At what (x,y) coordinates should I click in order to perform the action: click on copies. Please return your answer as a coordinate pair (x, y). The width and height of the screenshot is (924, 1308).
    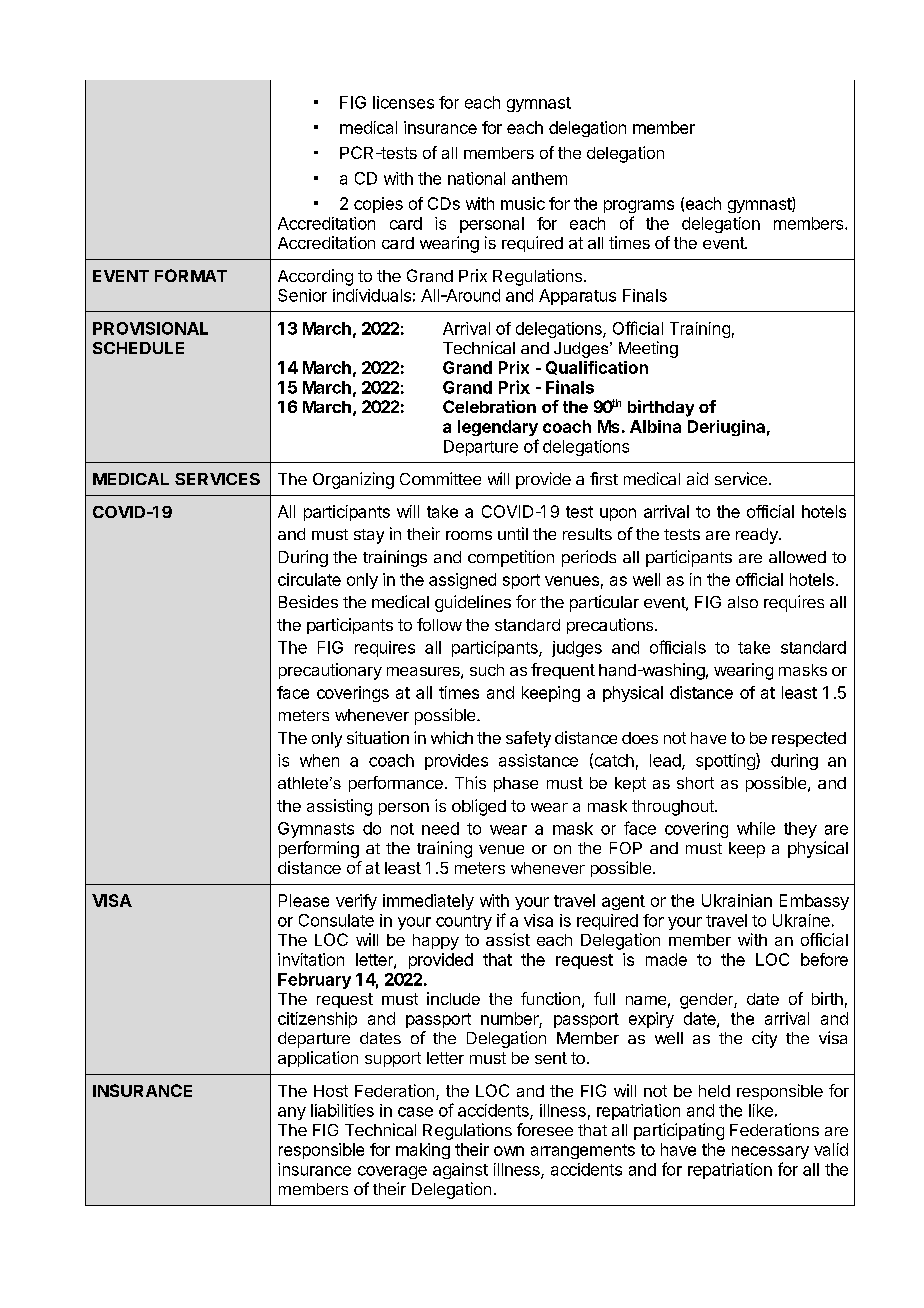
    Looking at the image, I should click on (378, 205).
